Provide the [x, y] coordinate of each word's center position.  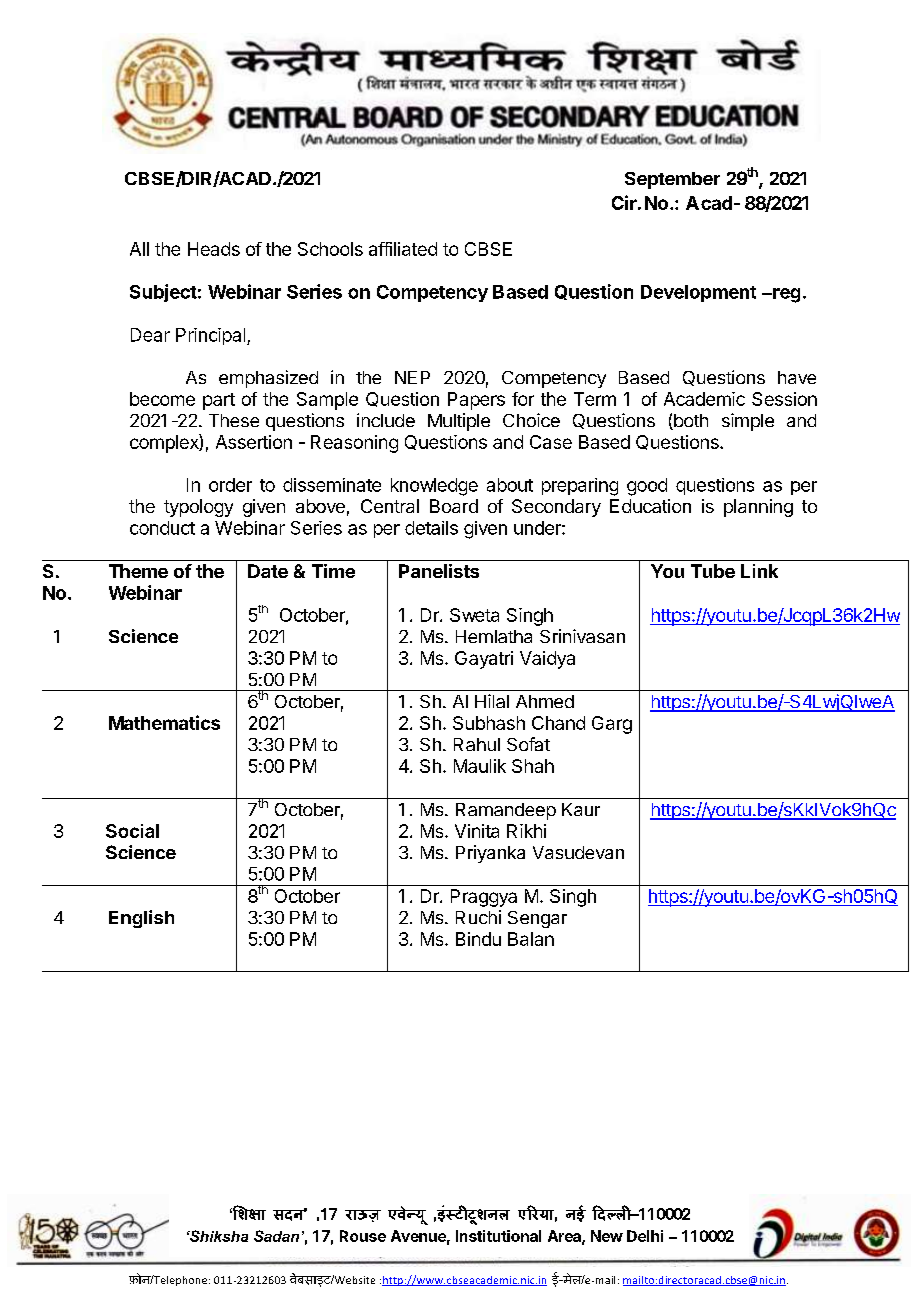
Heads [214, 249]
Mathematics [164, 722]
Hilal [492, 701]
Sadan [276, 1236]
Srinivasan [582, 636]
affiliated [403, 249]
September [672, 180]
